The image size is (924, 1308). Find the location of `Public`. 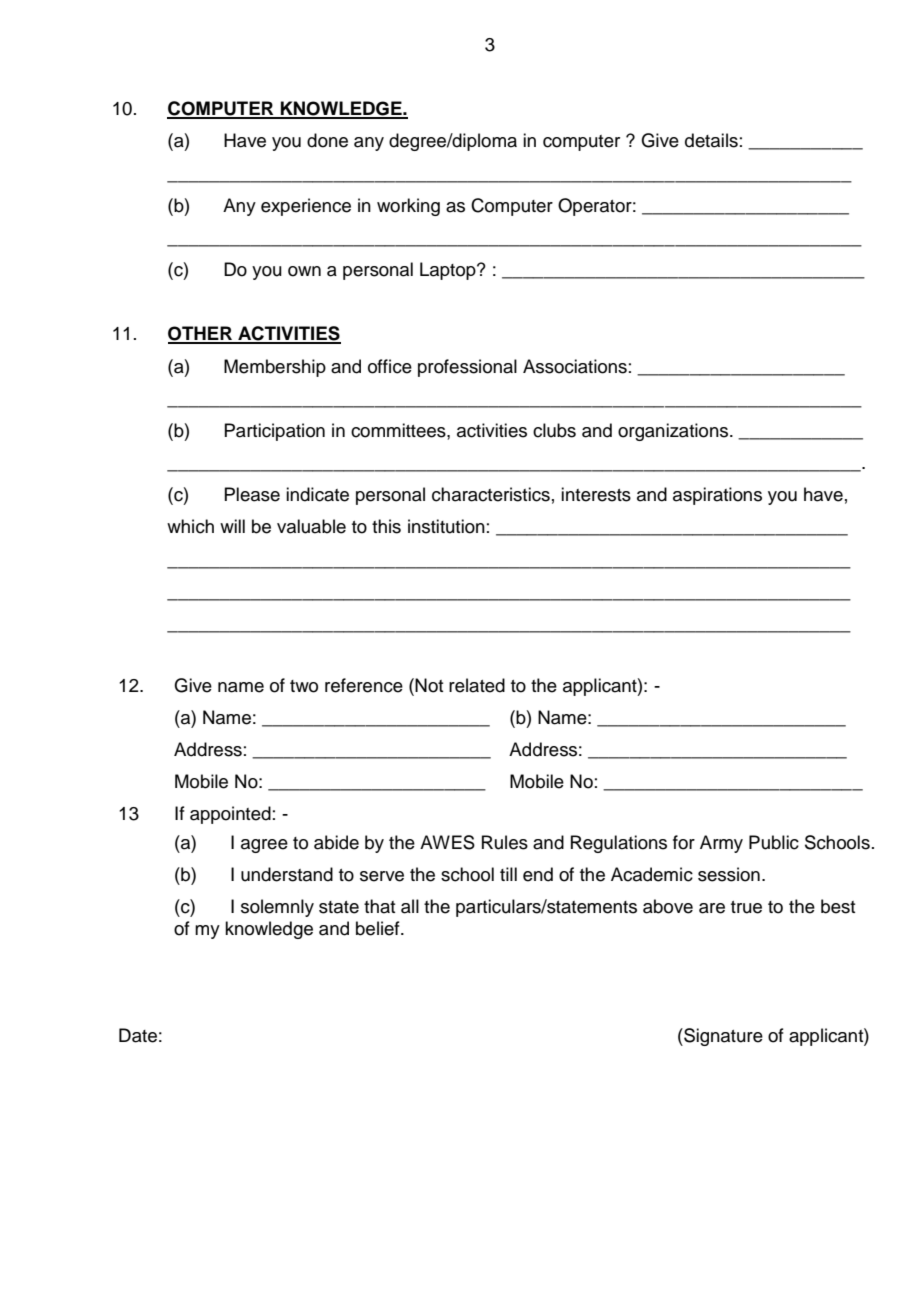

Public is located at coordinates (774, 842).
